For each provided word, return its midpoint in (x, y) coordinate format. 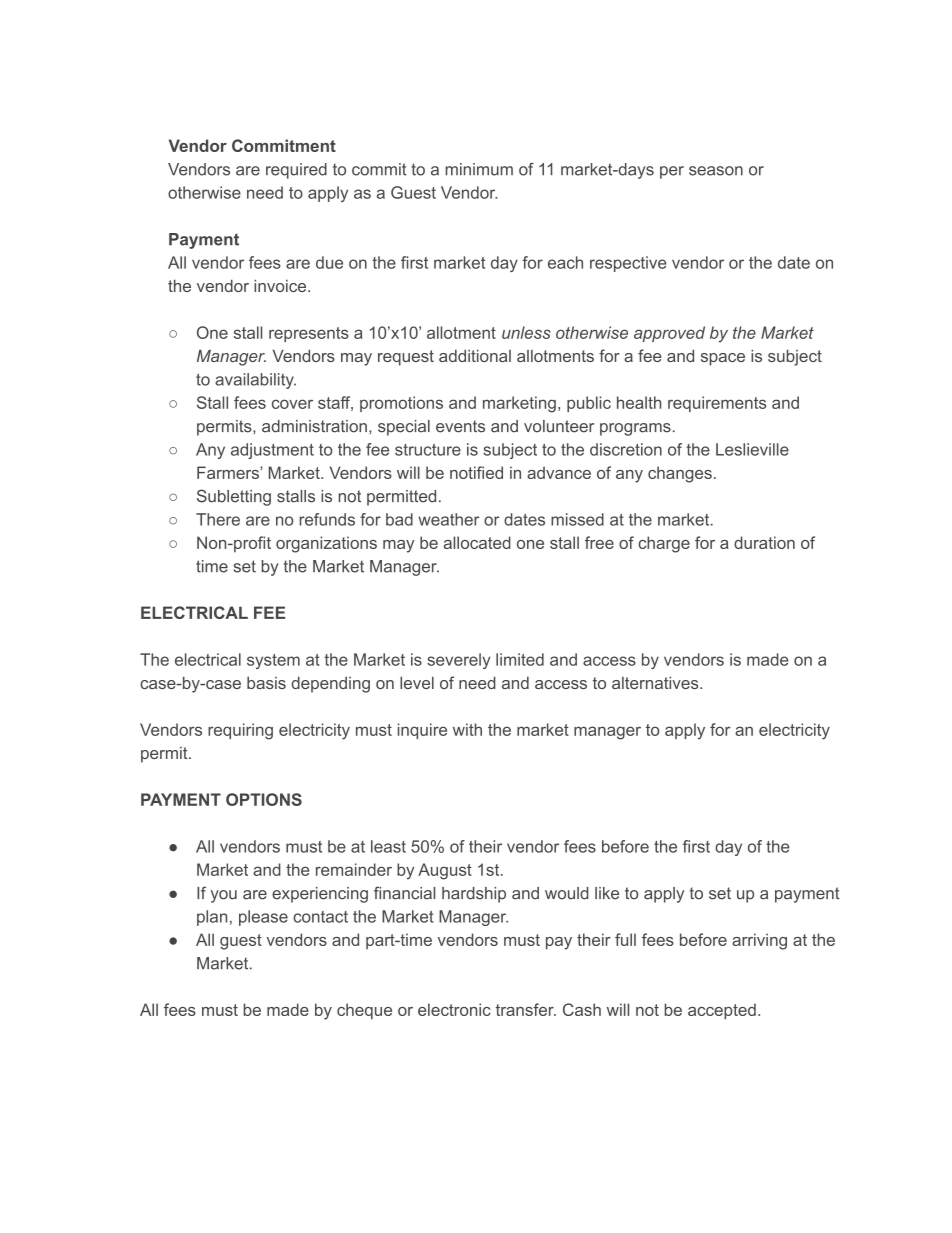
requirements (717, 404)
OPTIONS (264, 799)
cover (292, 404)
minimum (479, 169)
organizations (326, 544)
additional (475, 356)
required (296, 171)
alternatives (656, 683)
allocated (477, 542)
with (467, 729)
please (263, 918)
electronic (454, 1009)
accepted (722, 1011)
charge (664, 544)
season (716, 171)
